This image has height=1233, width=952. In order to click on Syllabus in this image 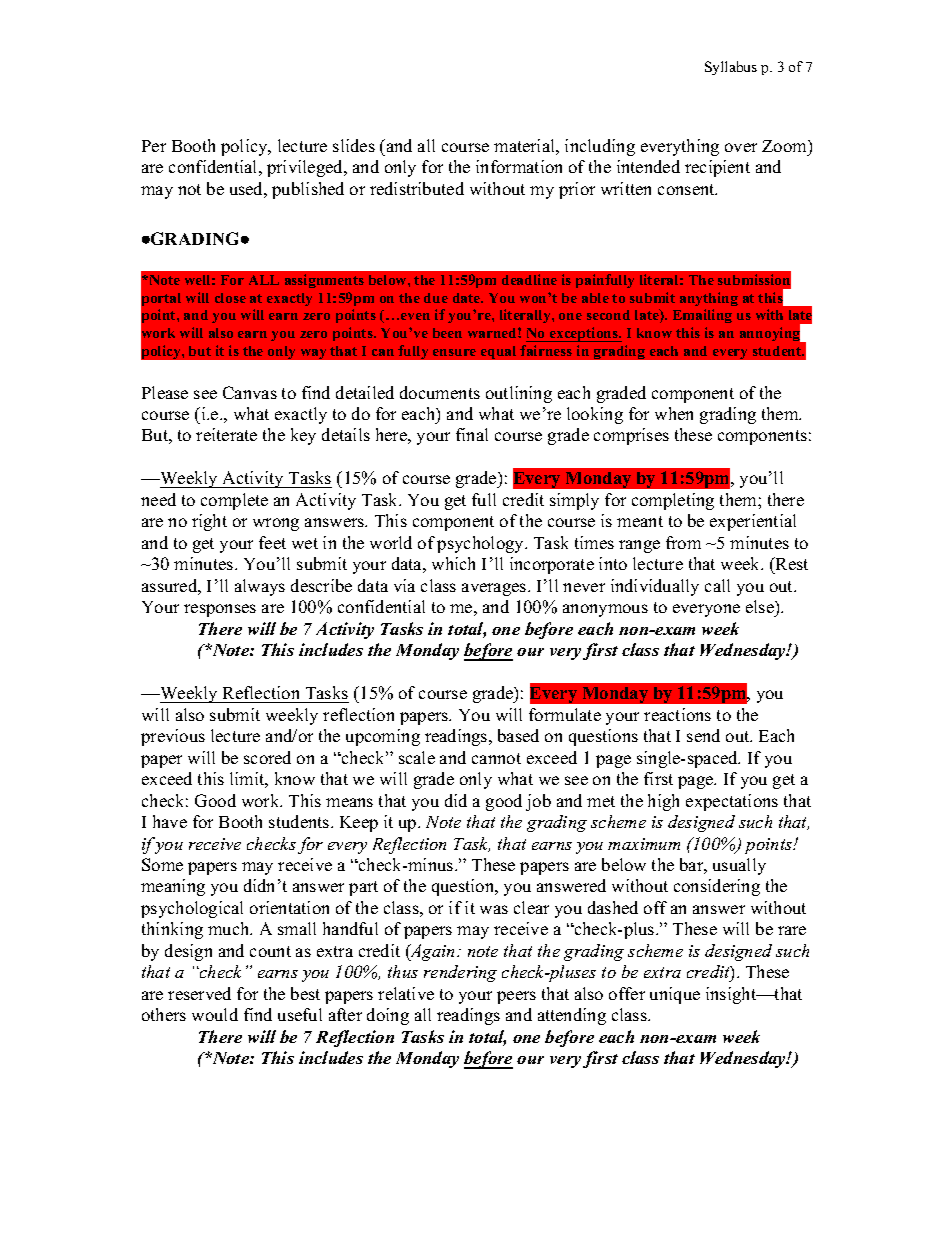, I will do `click(731, 68)`.
